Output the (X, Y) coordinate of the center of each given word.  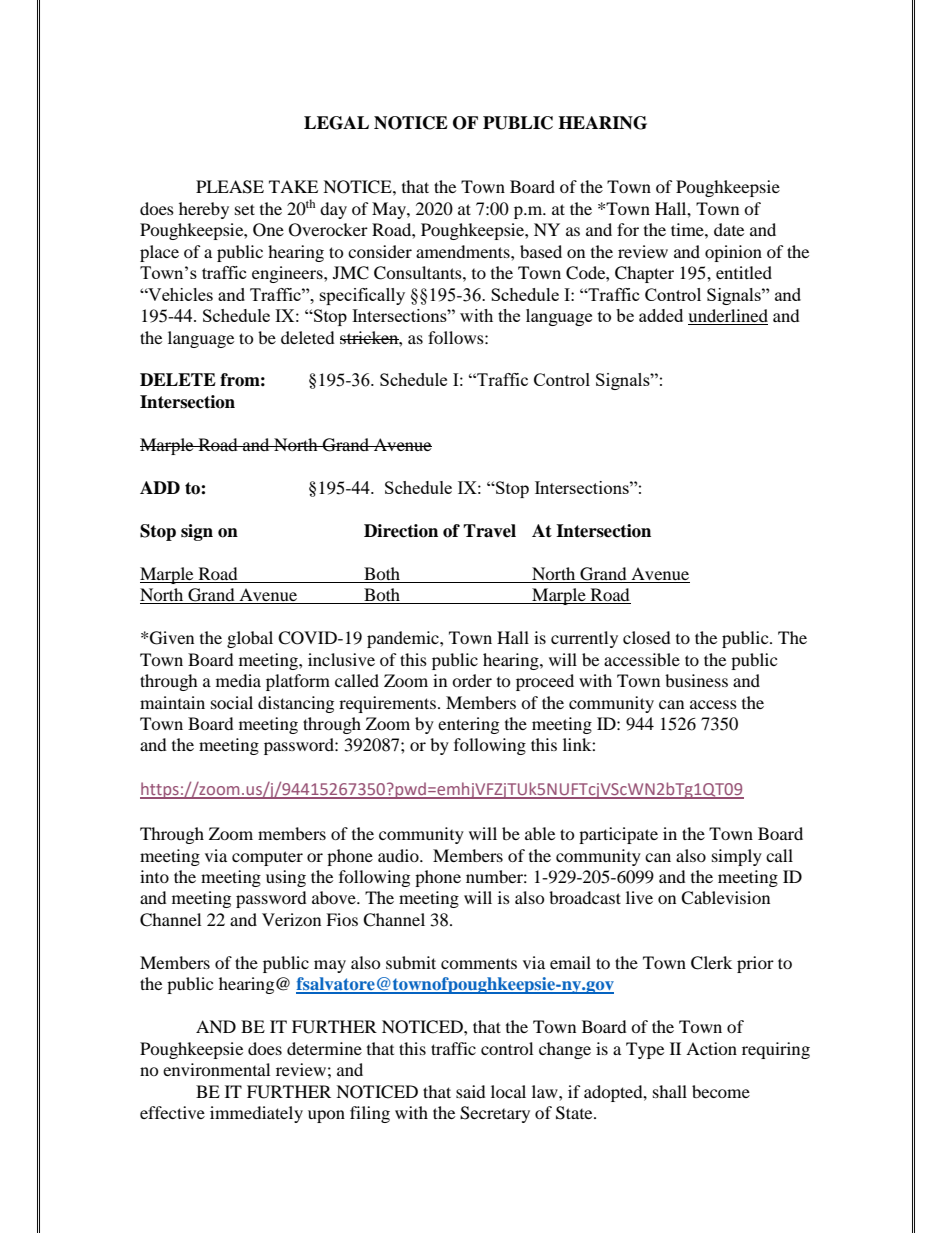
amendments (464, 251)
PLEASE (230, 187)
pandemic (404, 639)
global (250, 639)
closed (647, 637)
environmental (216, 1069)
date (729, 229)
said (471, 1091)
